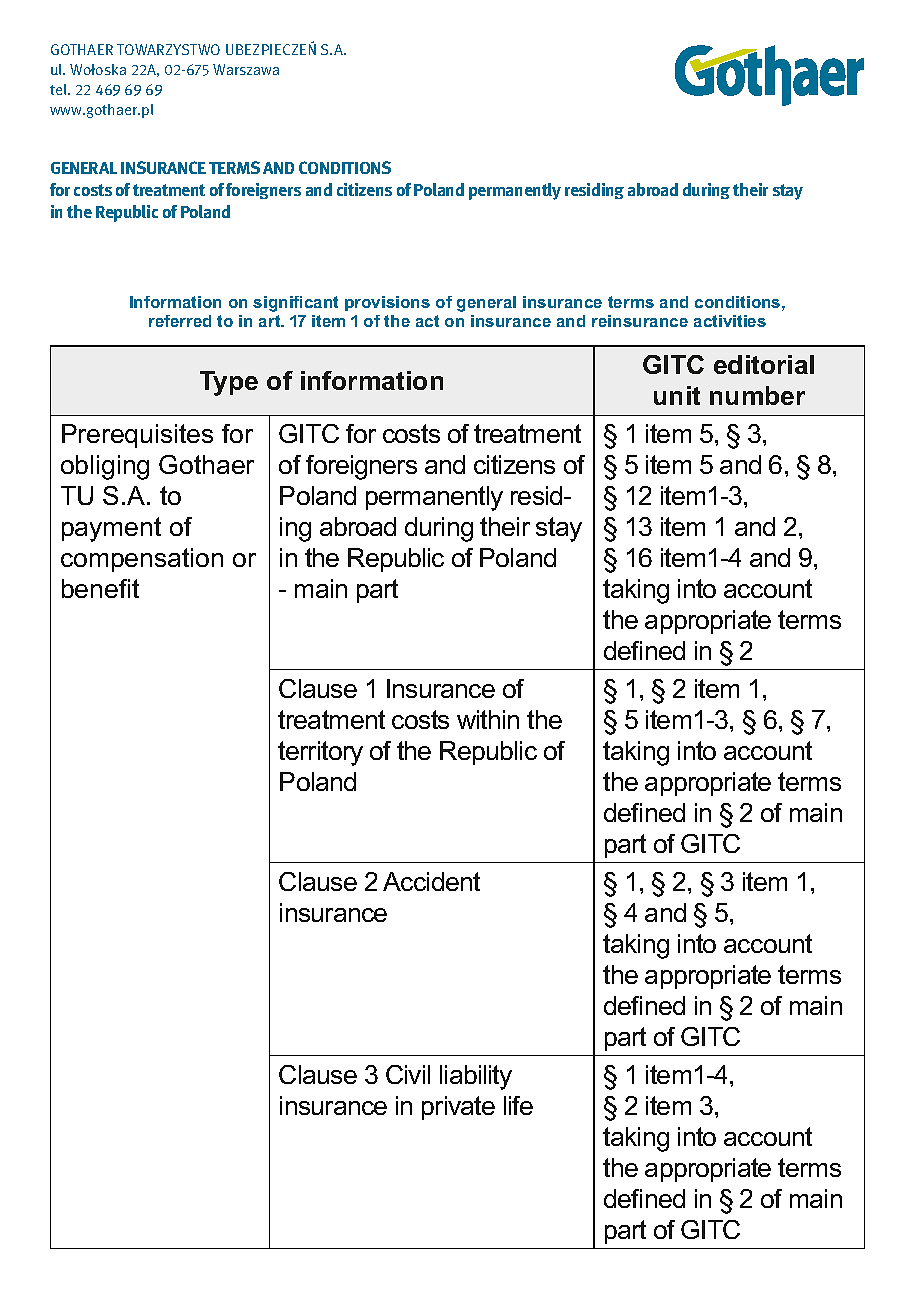  Describe the element at coordinates (518, 1105) in the screenshot. I see `life` at that location.
